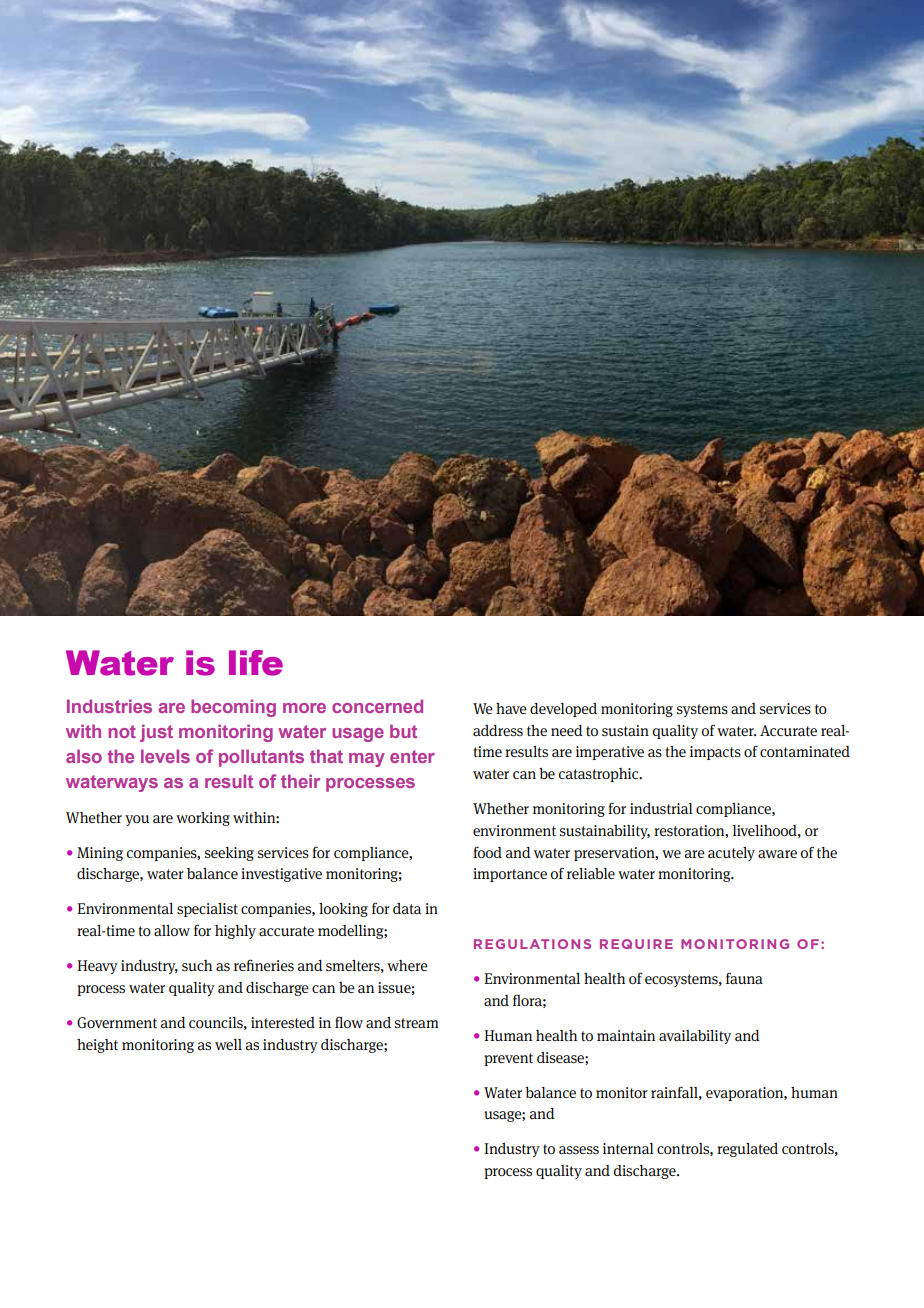 This page has width=924, height=1308. Describe the element at coordinates (97, 1046) in the page. I see `height` at that location.
